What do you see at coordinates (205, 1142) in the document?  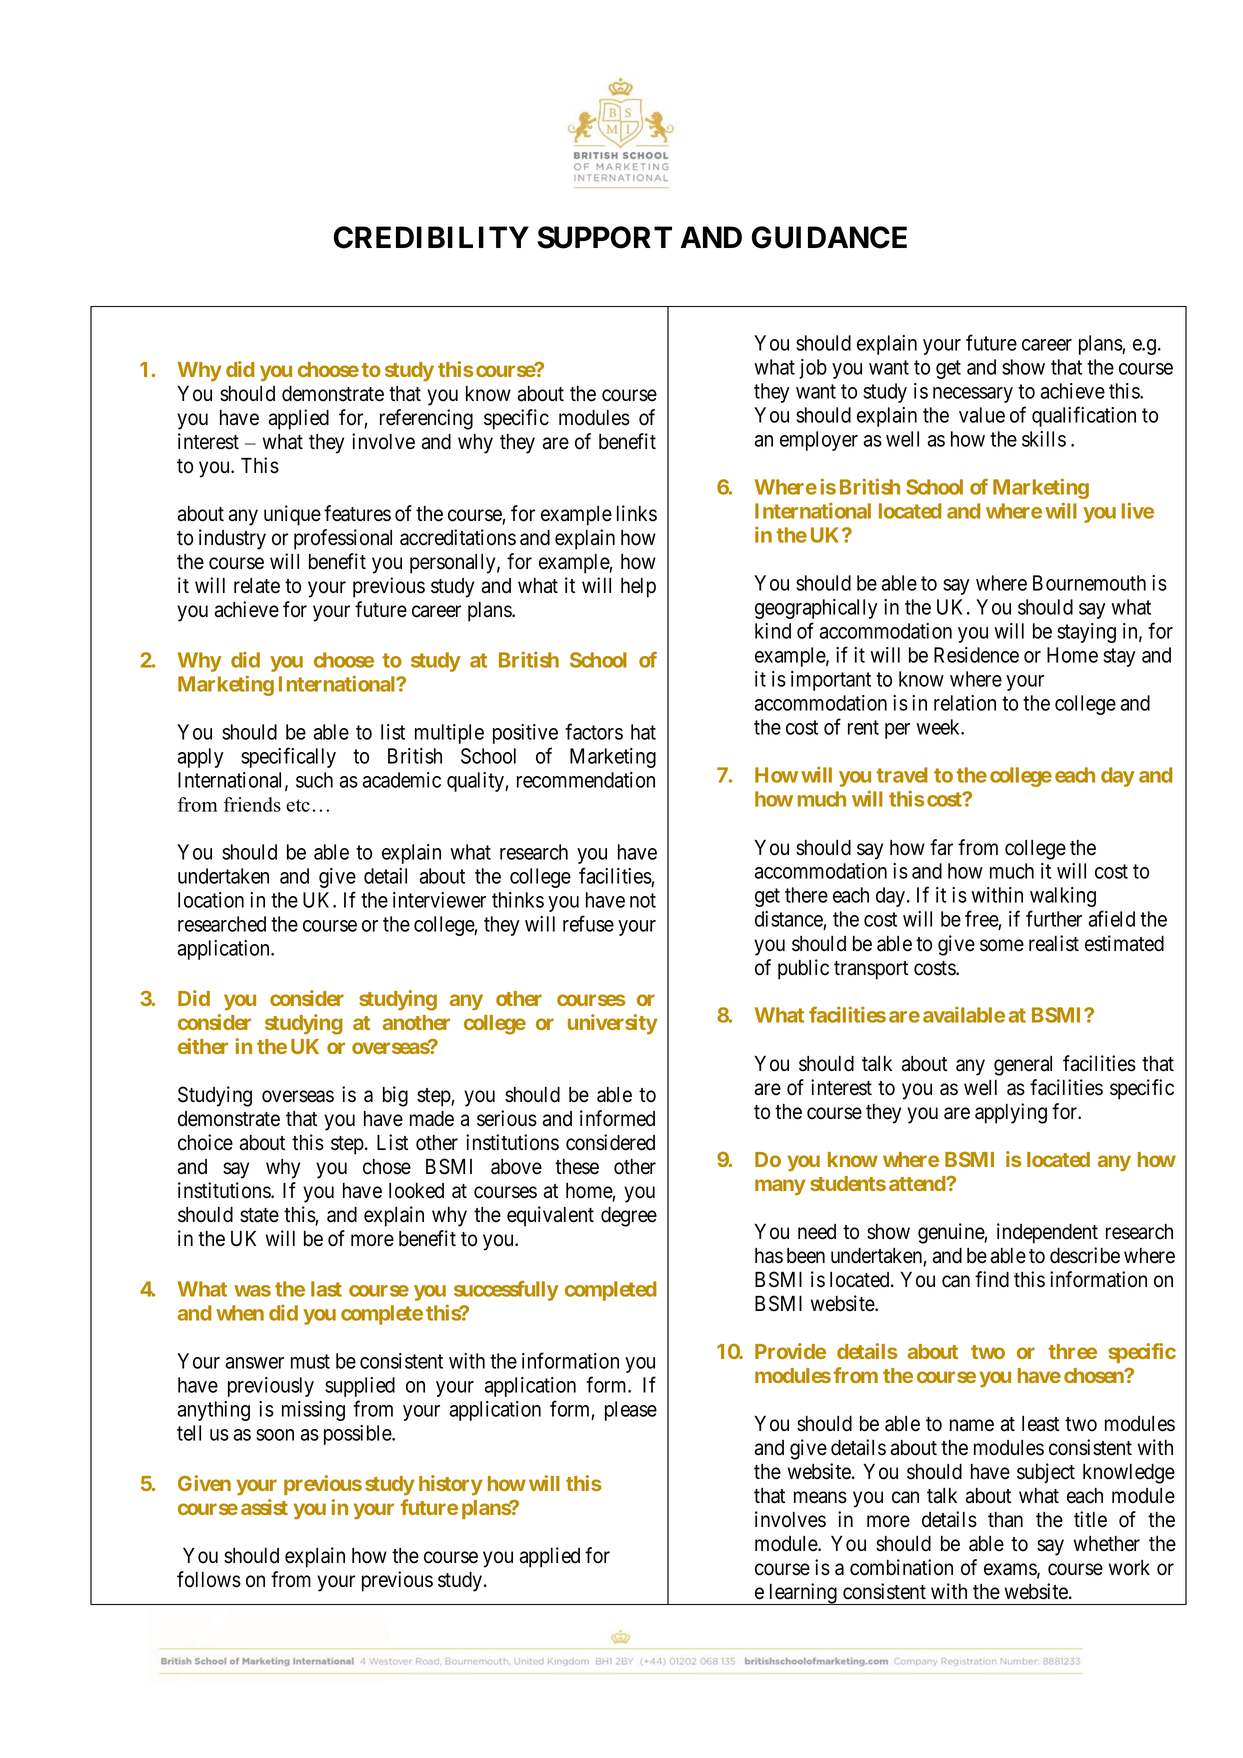 I see `choice` at bounding box center [205, 1142].
